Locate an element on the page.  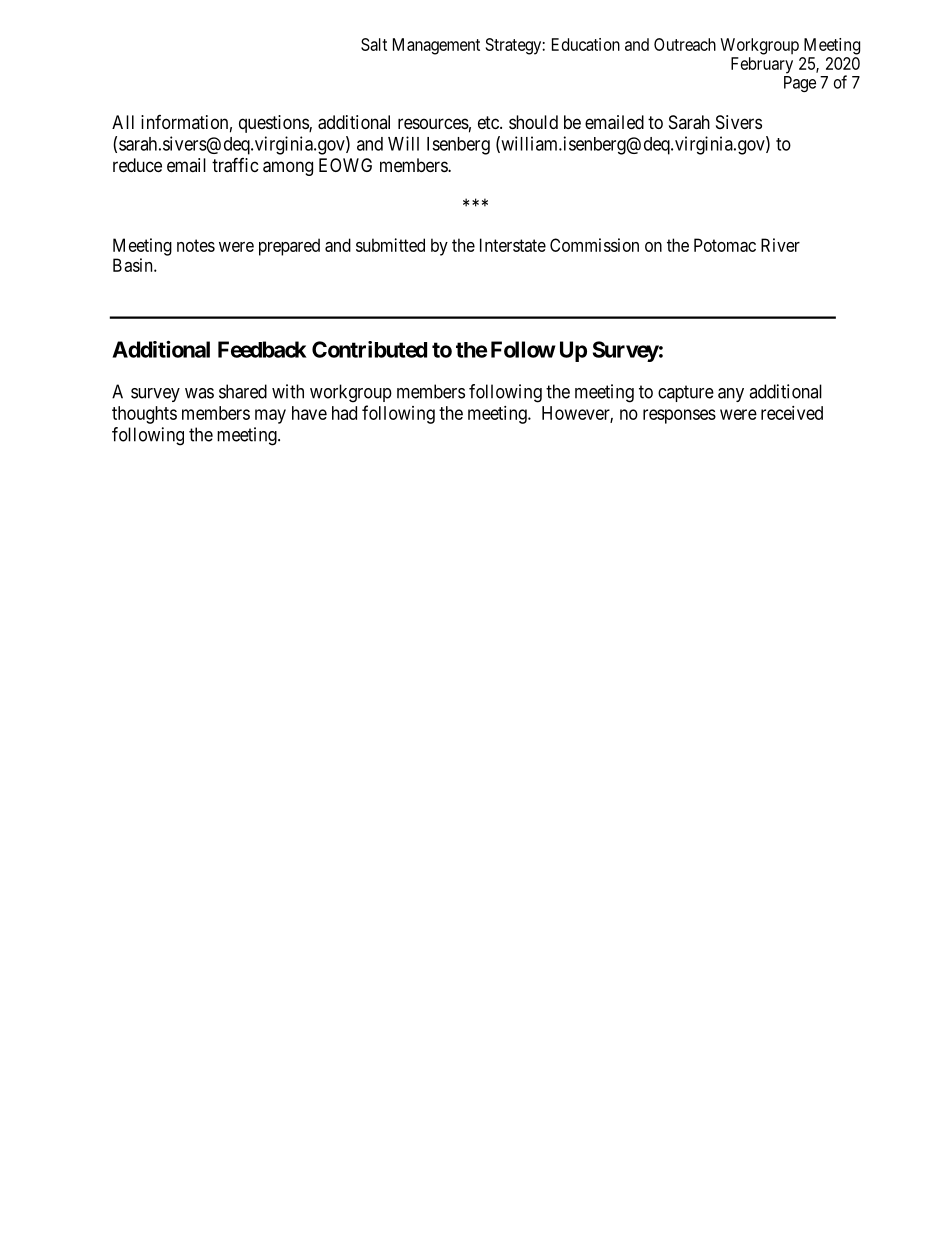
Feedback is located at coordinates (262, 349).
